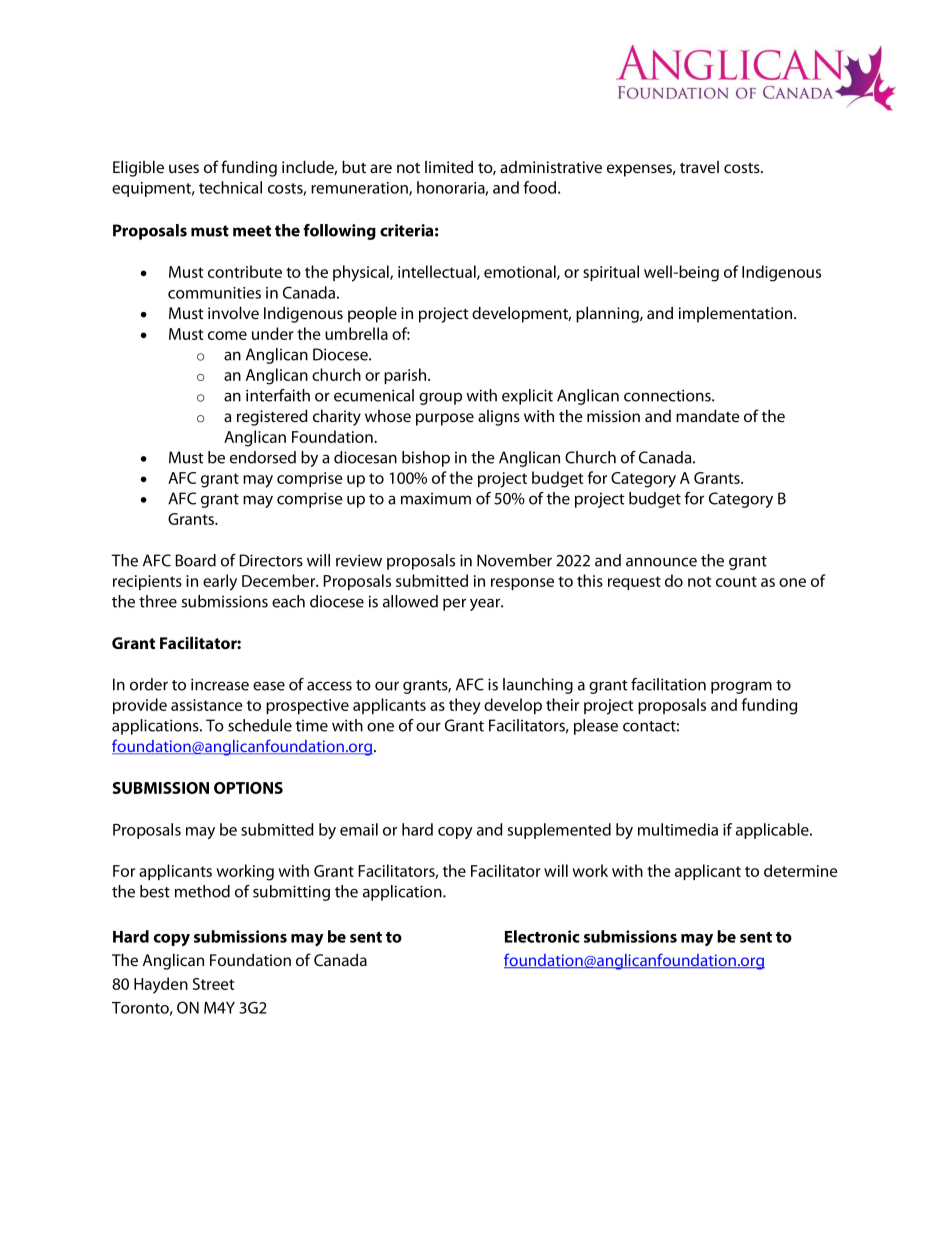 The width and height of the page is (952, 1233). Describe the element at coordinates (207, 705) in the page. I see `assistance` at that location.
